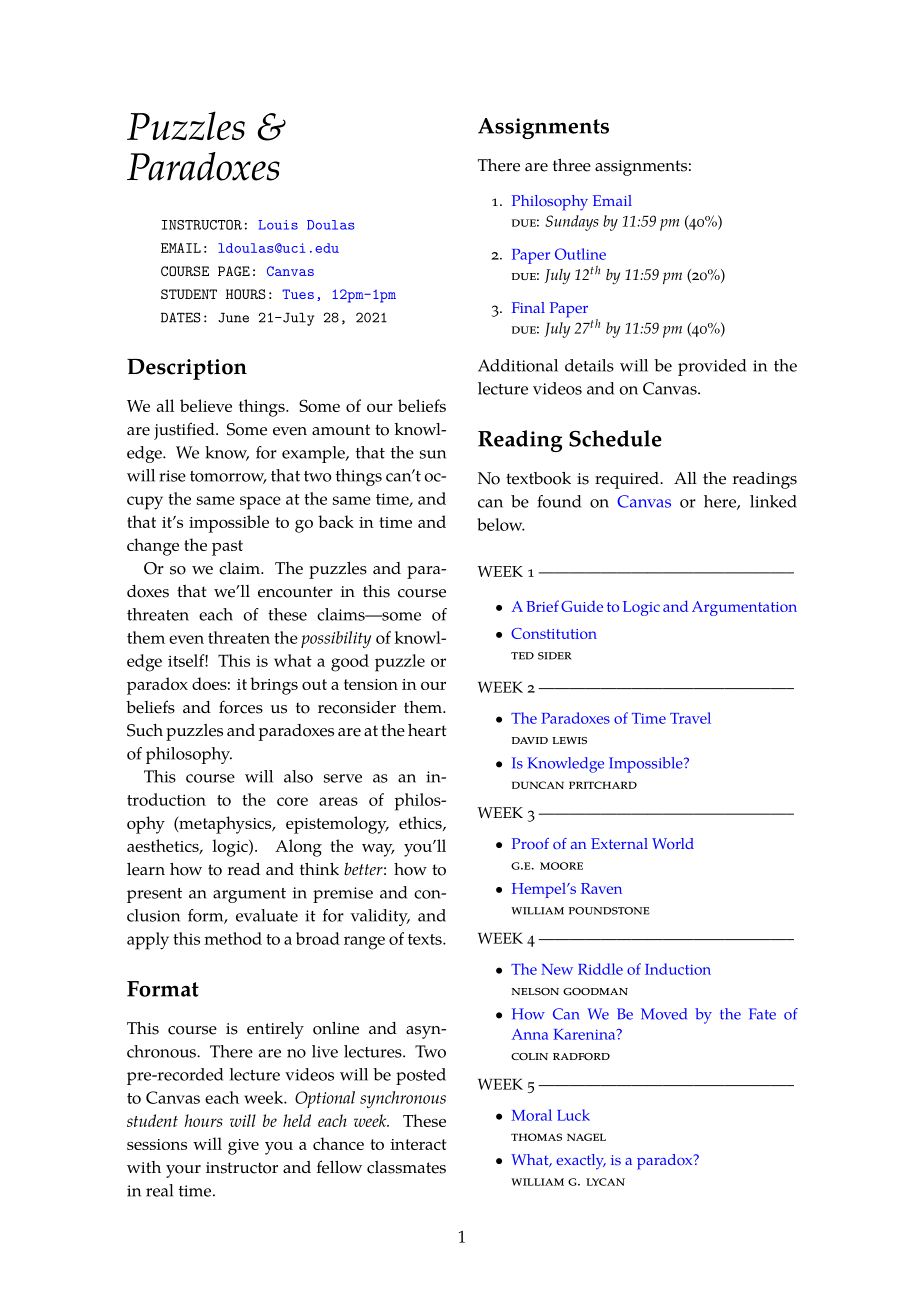  What do you see at coordinates (572, 165) in the screenshot?
I see `three` at bounding box center [572, 165].
